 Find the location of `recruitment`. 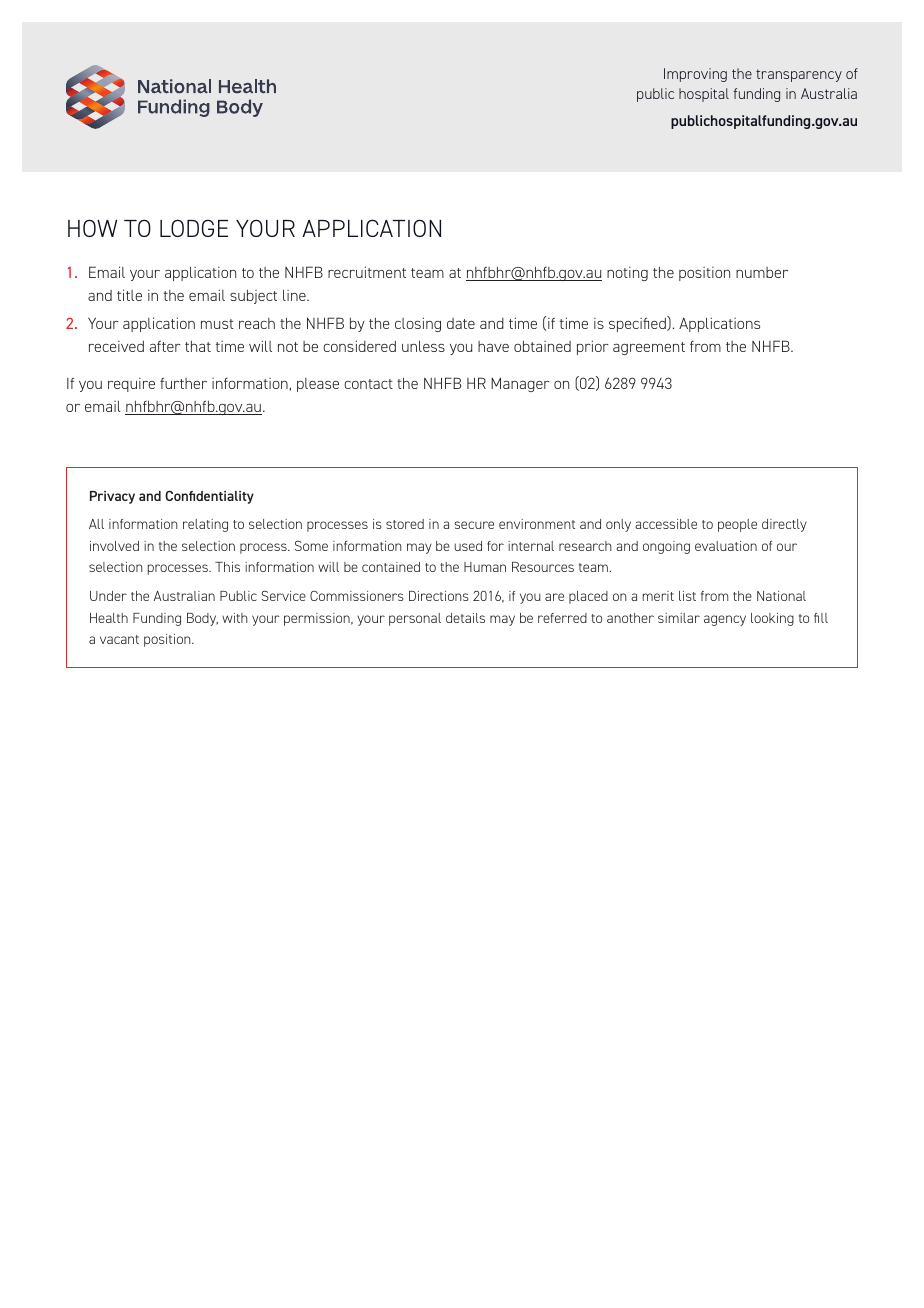

recruitment is located at coordinates (367, 272).
